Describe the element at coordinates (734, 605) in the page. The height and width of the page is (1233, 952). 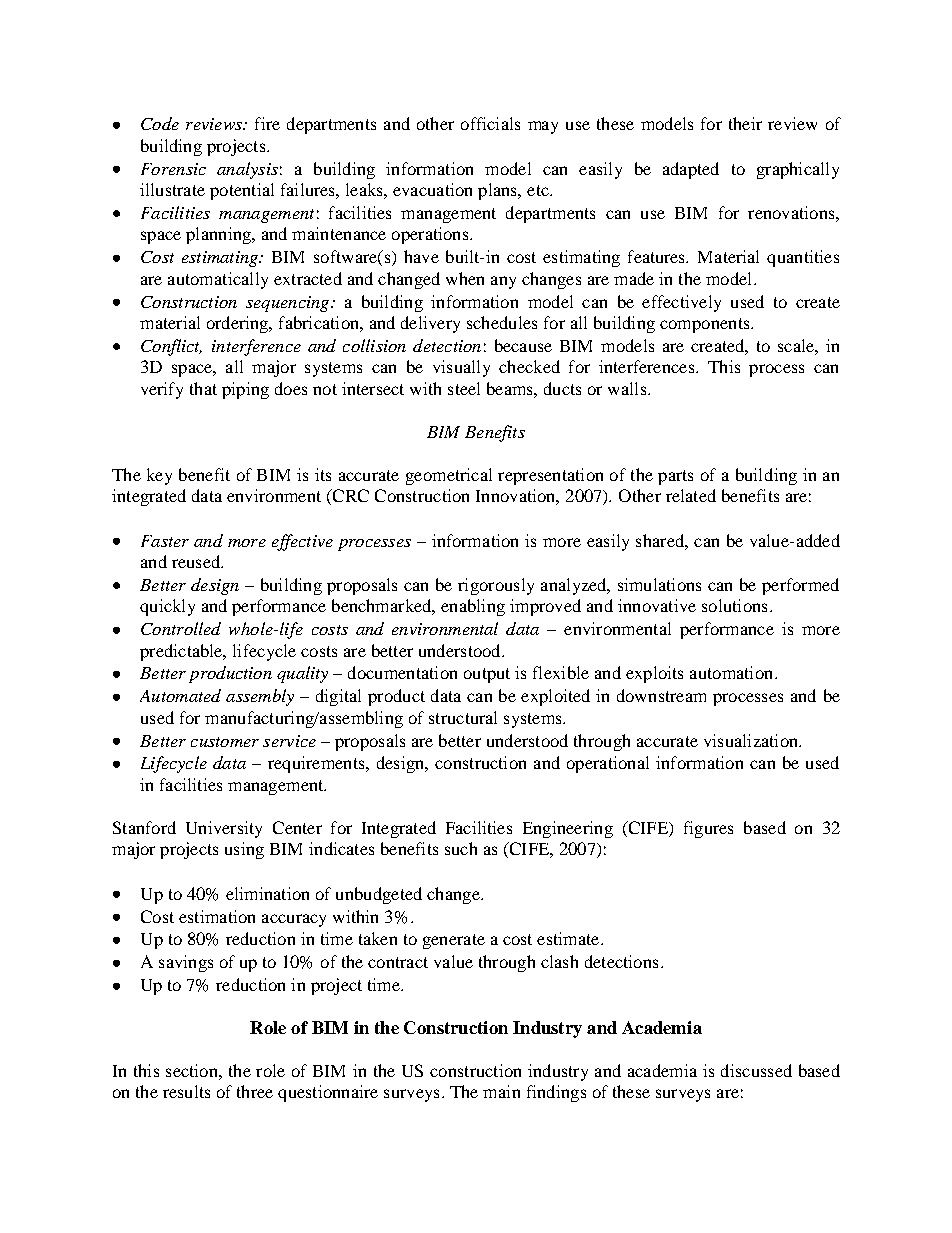
I see `solutions` at that location.
